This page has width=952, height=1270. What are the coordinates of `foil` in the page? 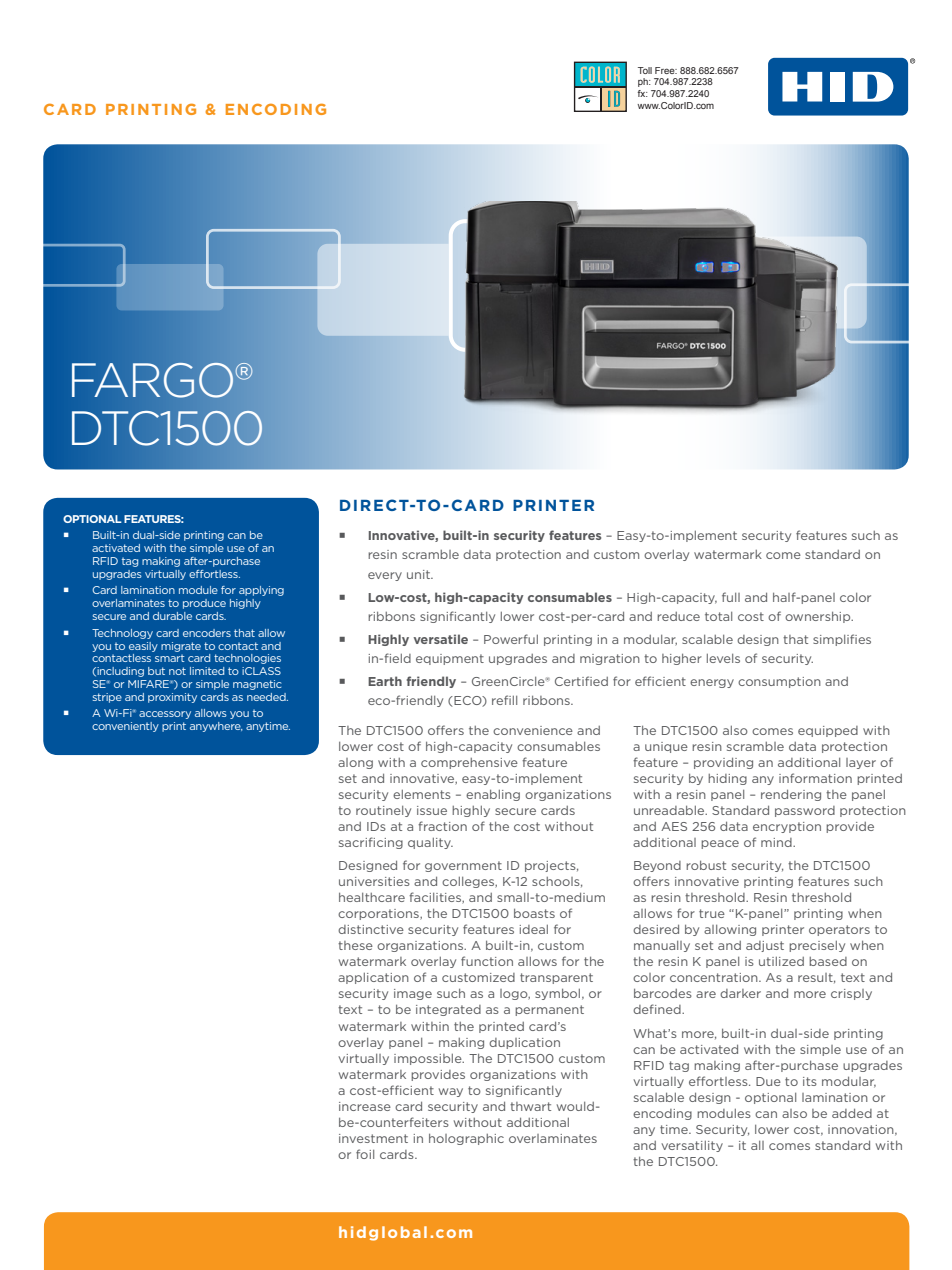 It's located at (365, 1154).
